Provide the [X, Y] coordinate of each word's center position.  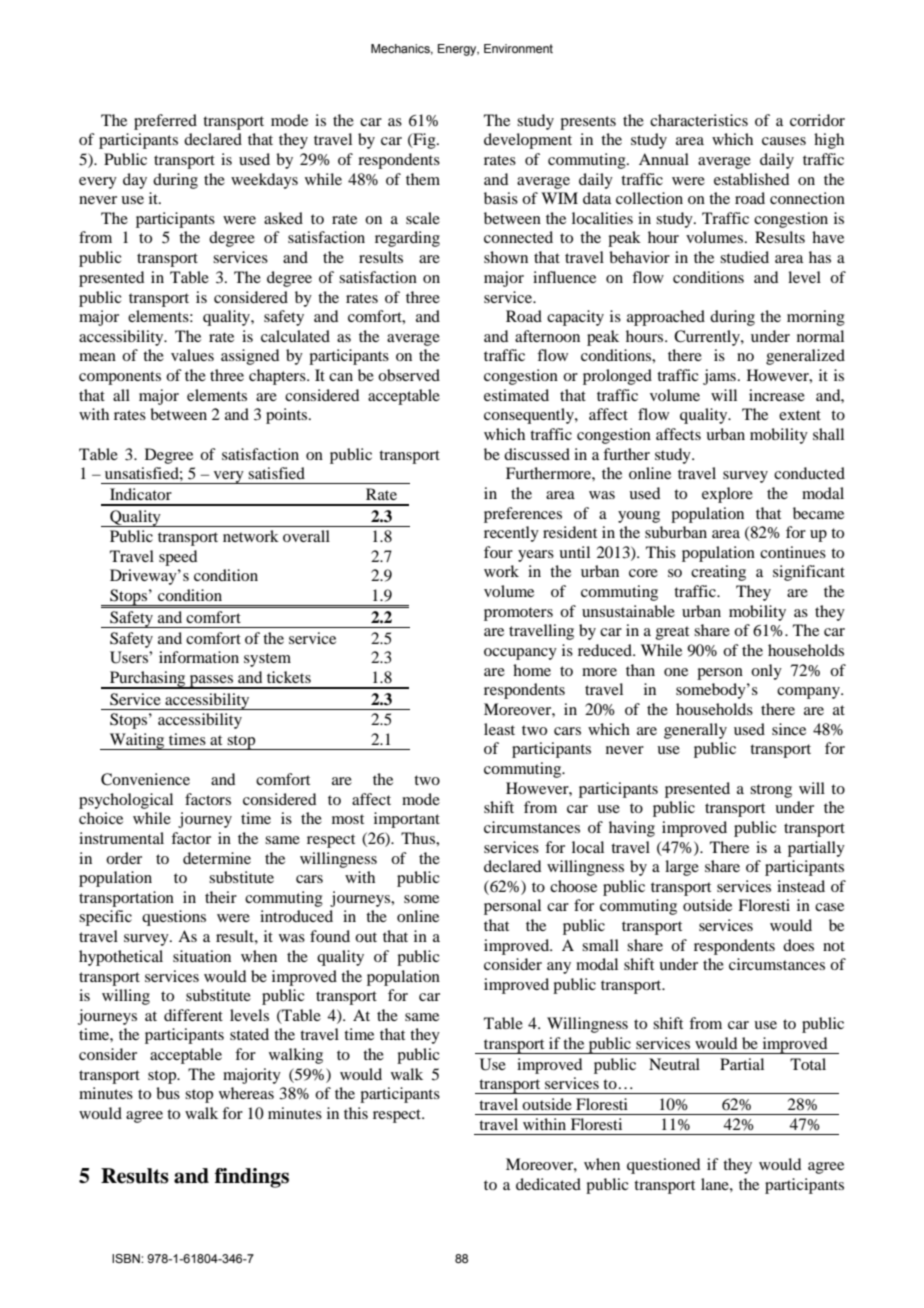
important [407, 820]
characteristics [699, 120]
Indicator [141, 494]
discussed [537, 454]
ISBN [127, 1258]
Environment [518, 48]
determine [217, 858]
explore [727, 495]
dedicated [548, 1184]
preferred [165, 122]
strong [771, 791]
